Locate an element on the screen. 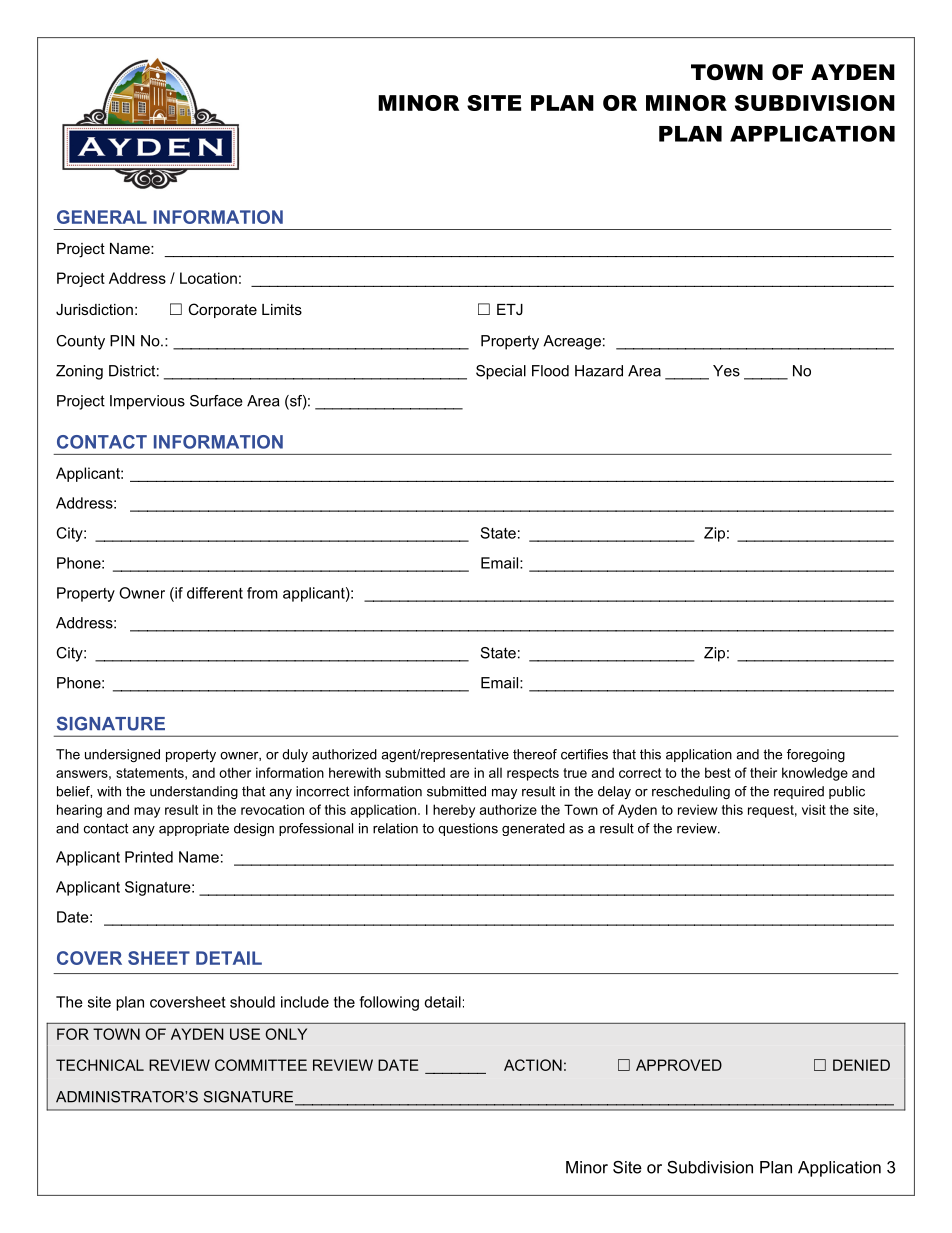 The height and width of the screenshot is (1233, 952). Yes is located at coordinates (726, 371).
